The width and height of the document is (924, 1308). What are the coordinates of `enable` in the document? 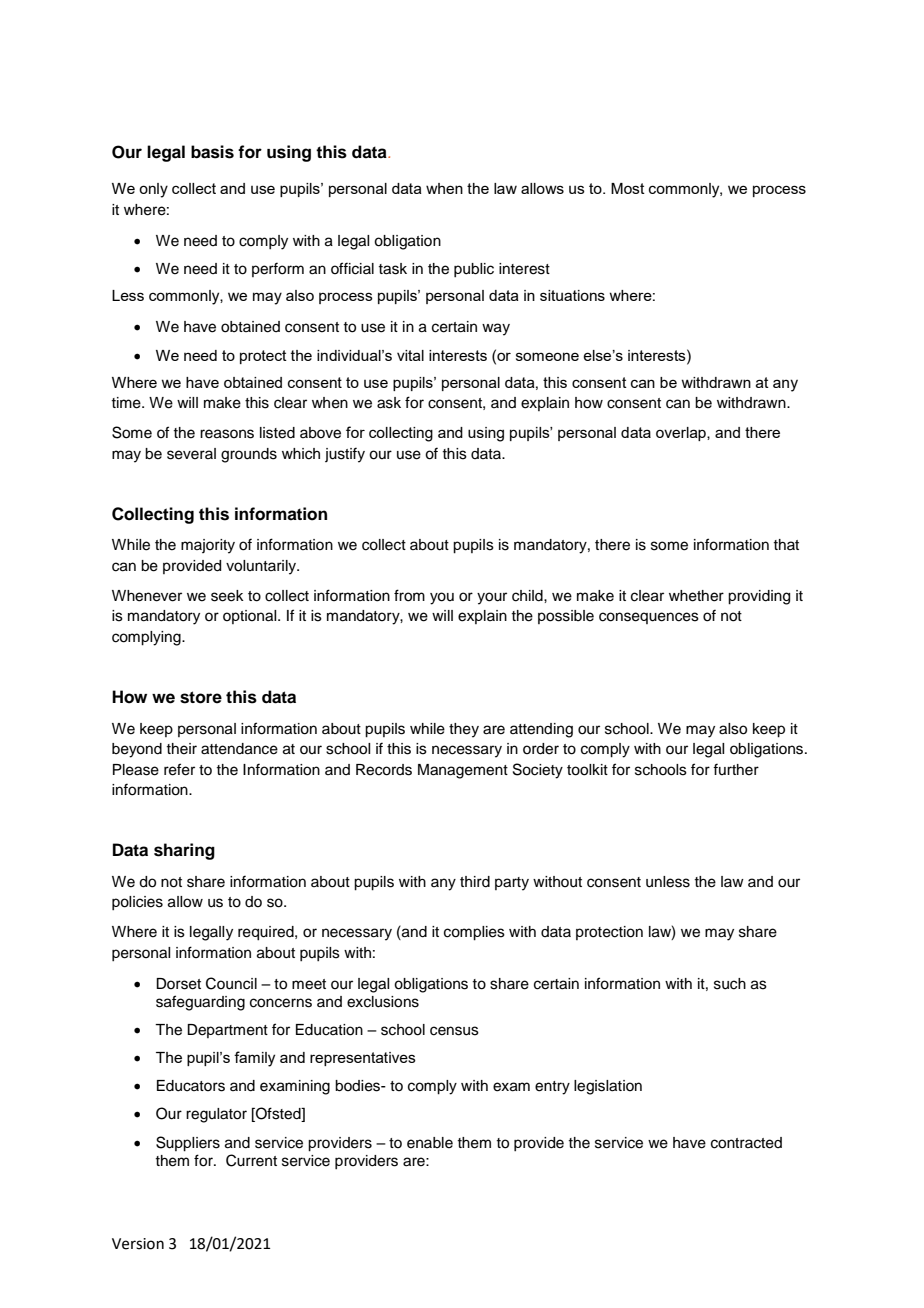 It's located at (430, 1143).
